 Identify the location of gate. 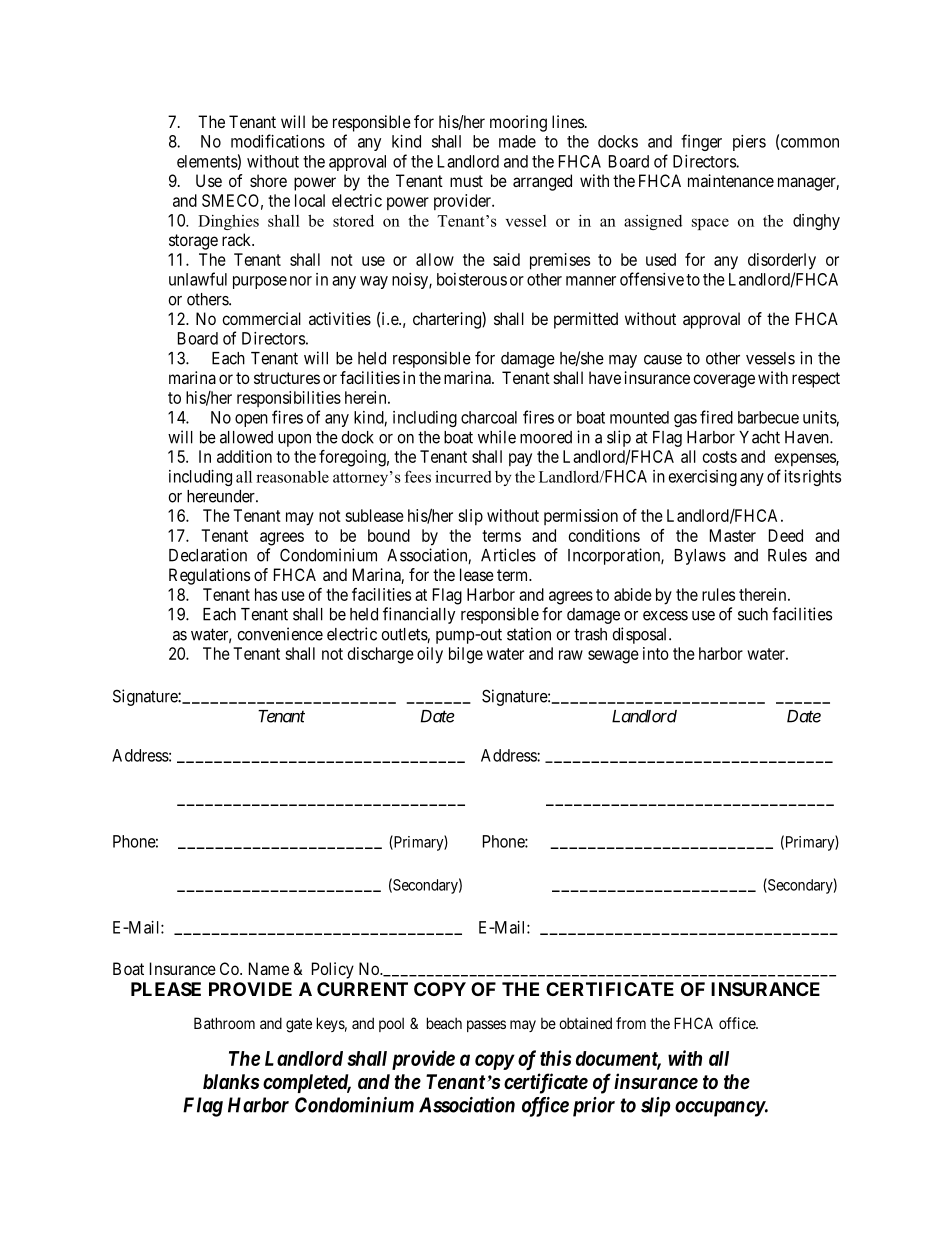
(299, 1025).
